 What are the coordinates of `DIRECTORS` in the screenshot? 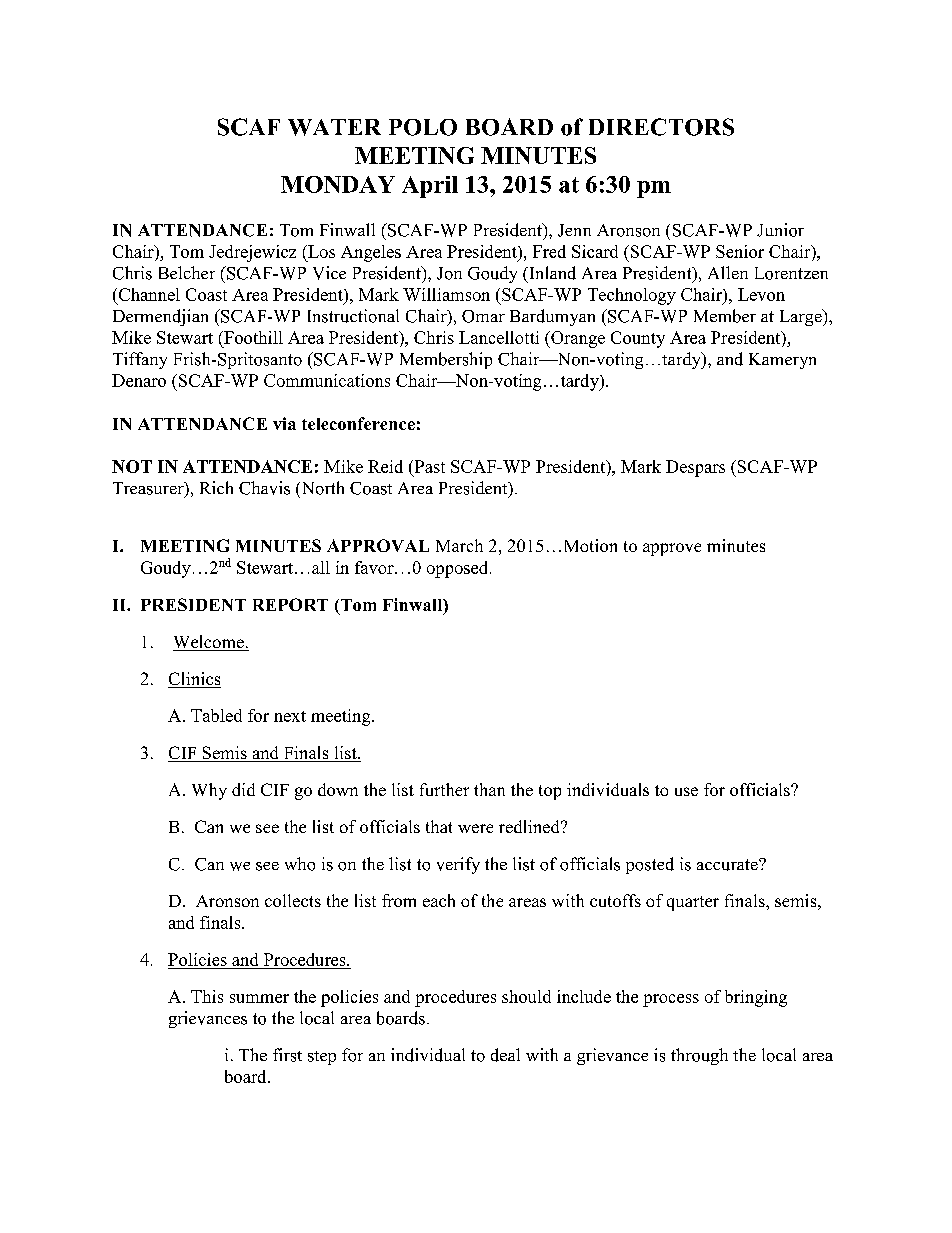 It's located at (661, 127).
